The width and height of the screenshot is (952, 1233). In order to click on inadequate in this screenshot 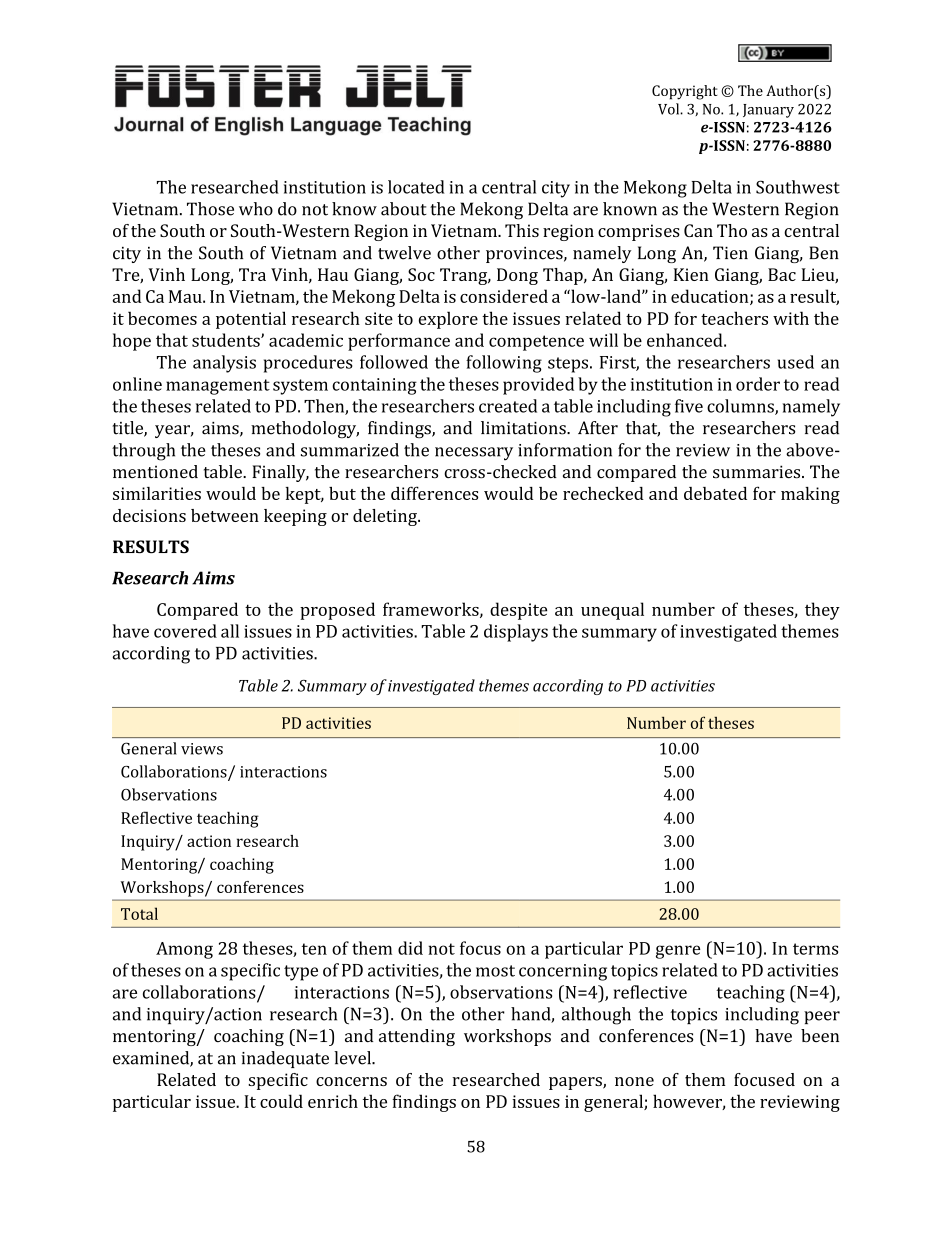, I will do `click(285, 1059)`.
